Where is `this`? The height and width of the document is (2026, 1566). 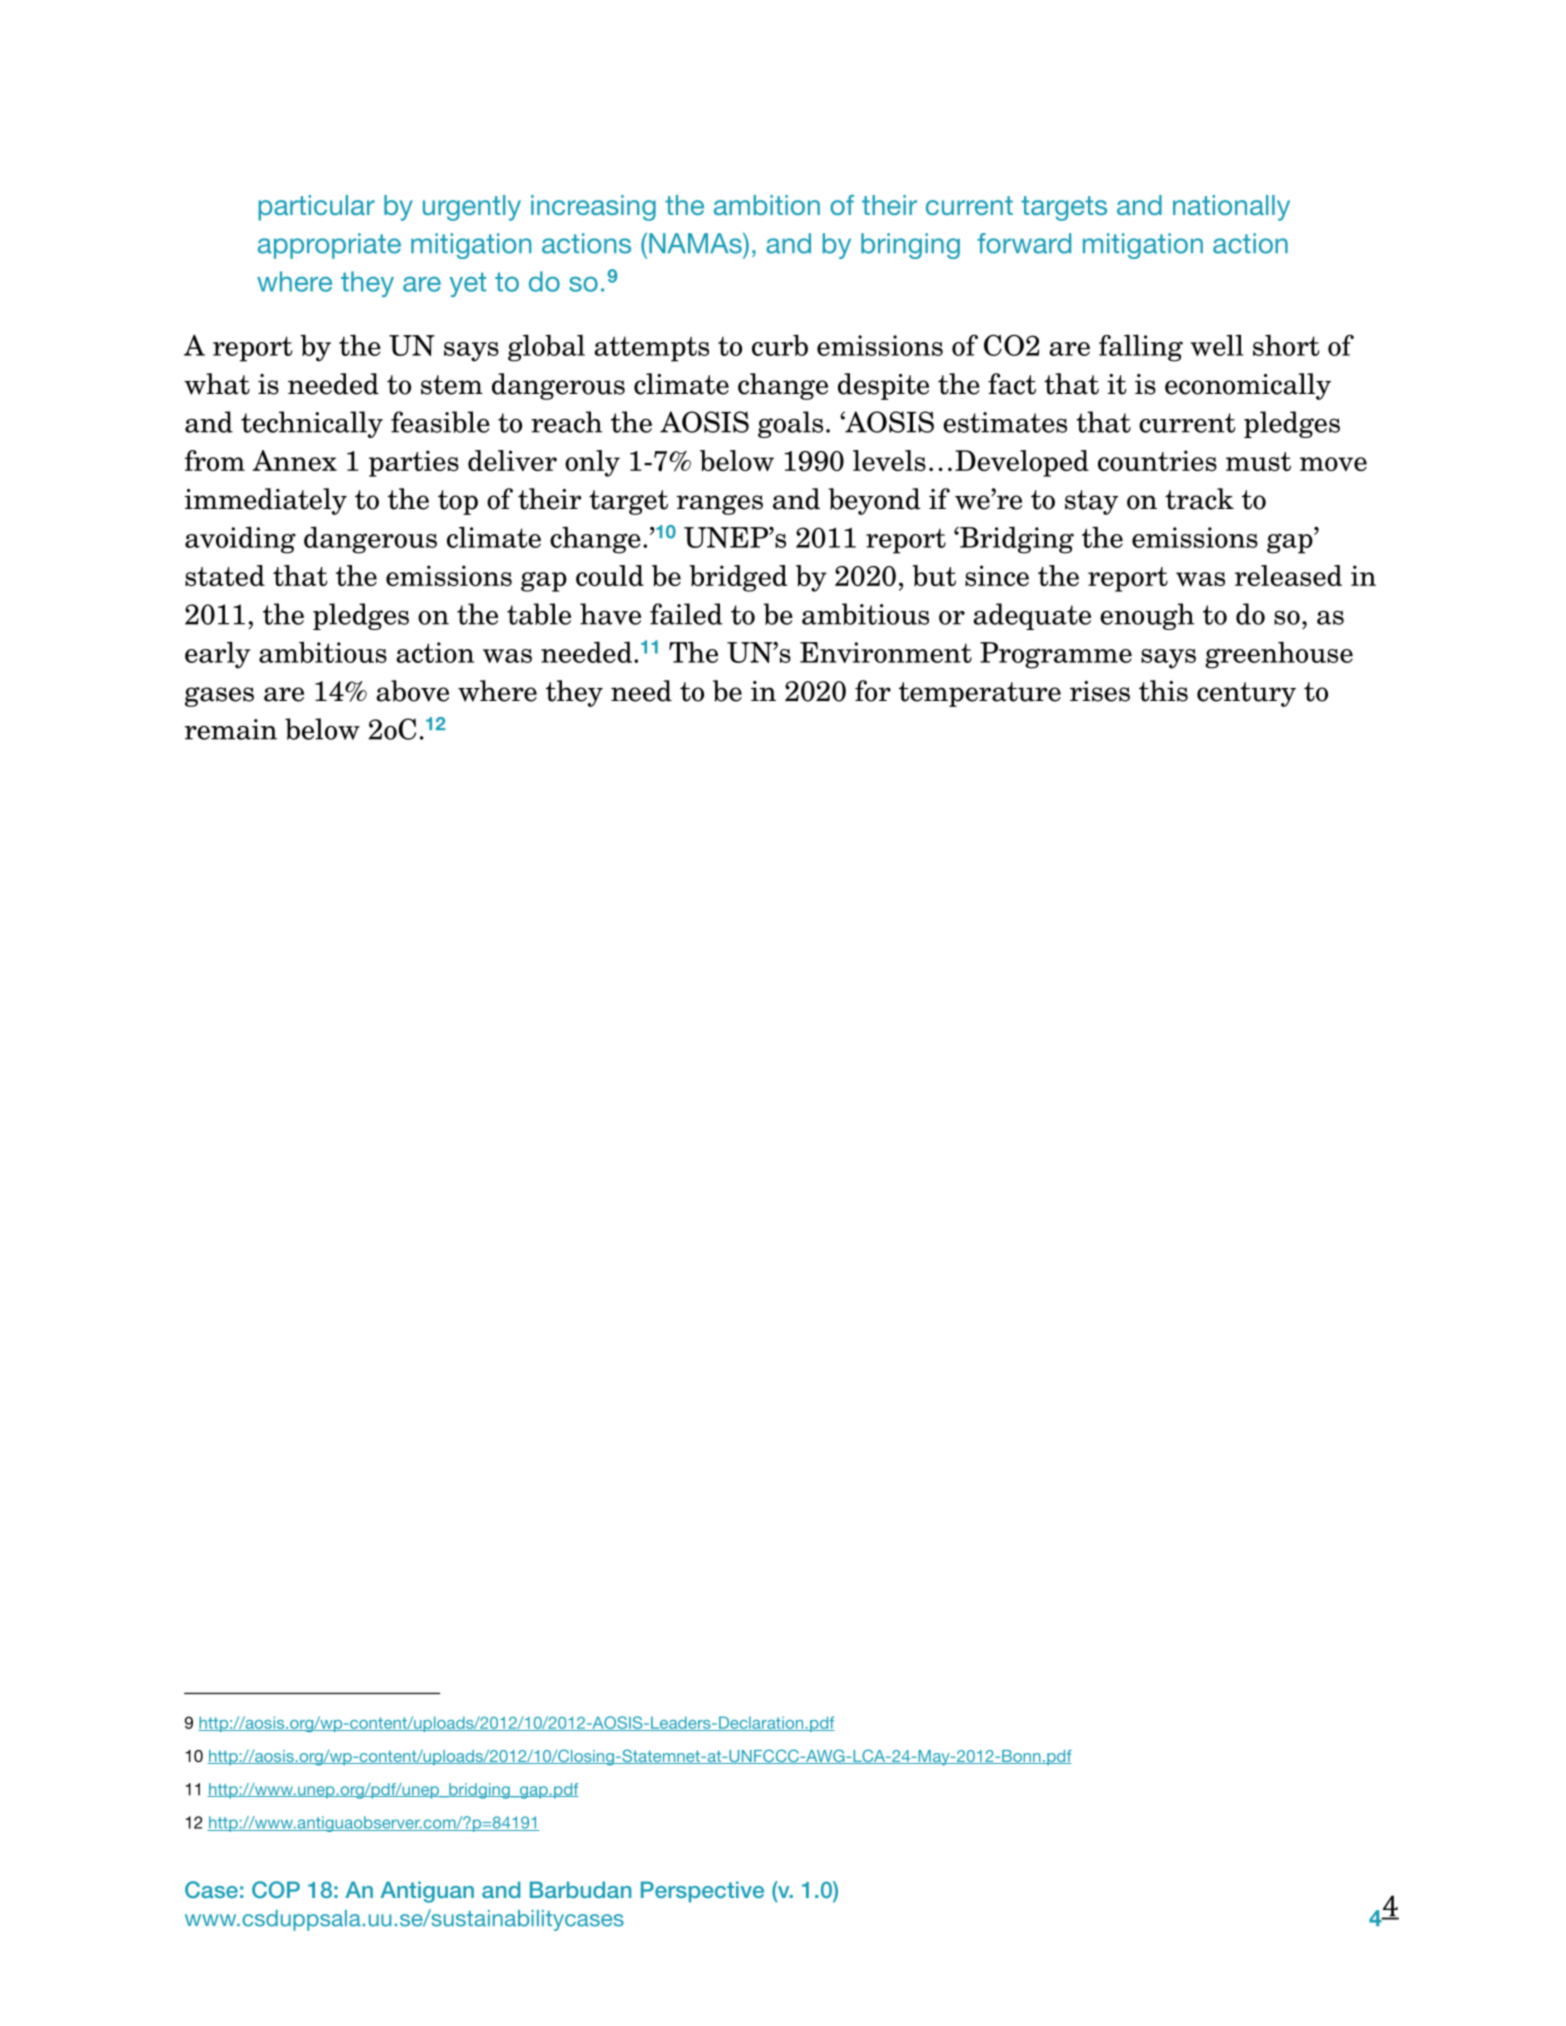
this is located at coordinates (1163, 691).
